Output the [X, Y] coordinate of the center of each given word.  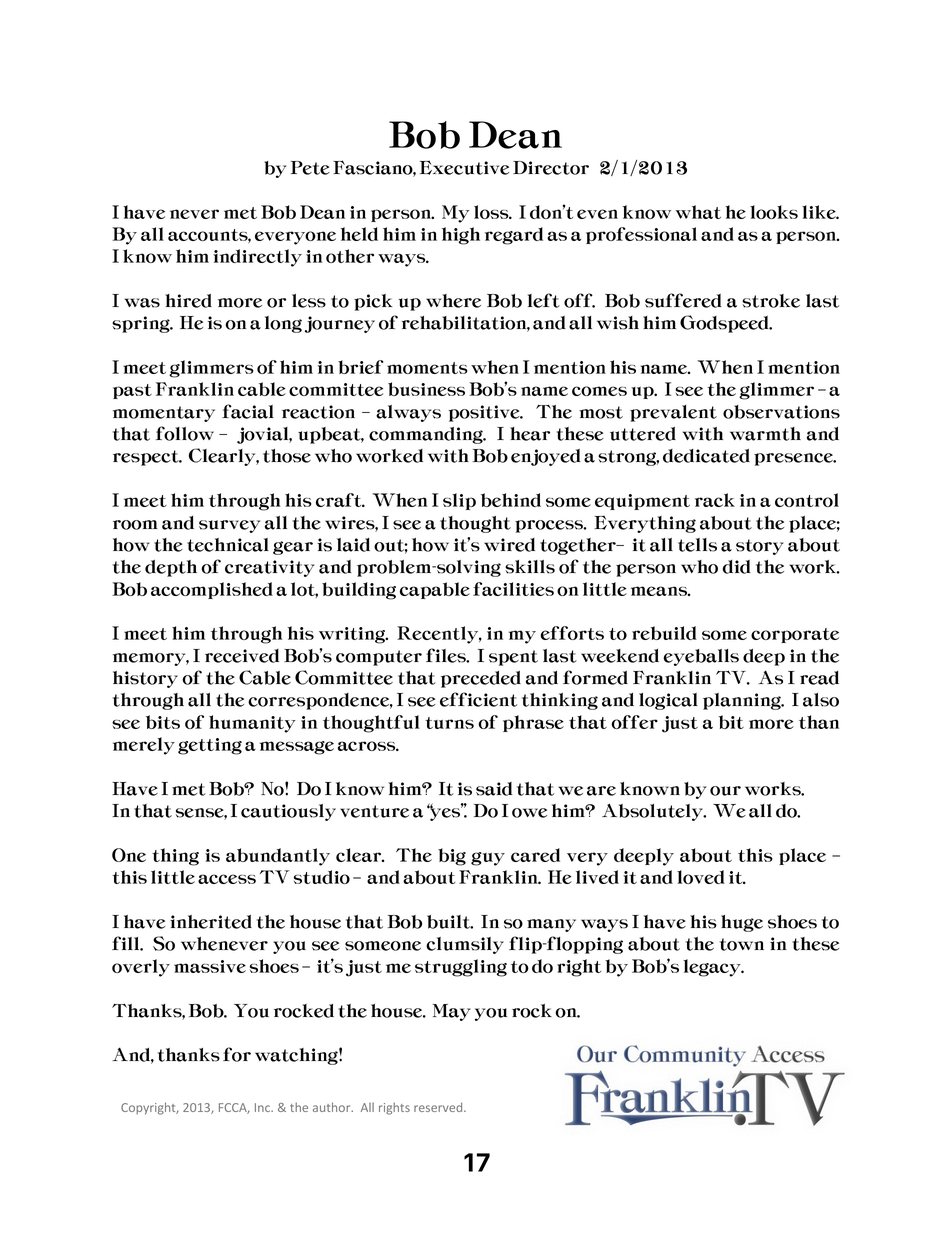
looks [774, 212]
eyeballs [701, 657]
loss [492, 212]
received [242, 656]
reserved [439, 1107]
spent [513, 658]
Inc [263, 1107]
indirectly [257, 258]
